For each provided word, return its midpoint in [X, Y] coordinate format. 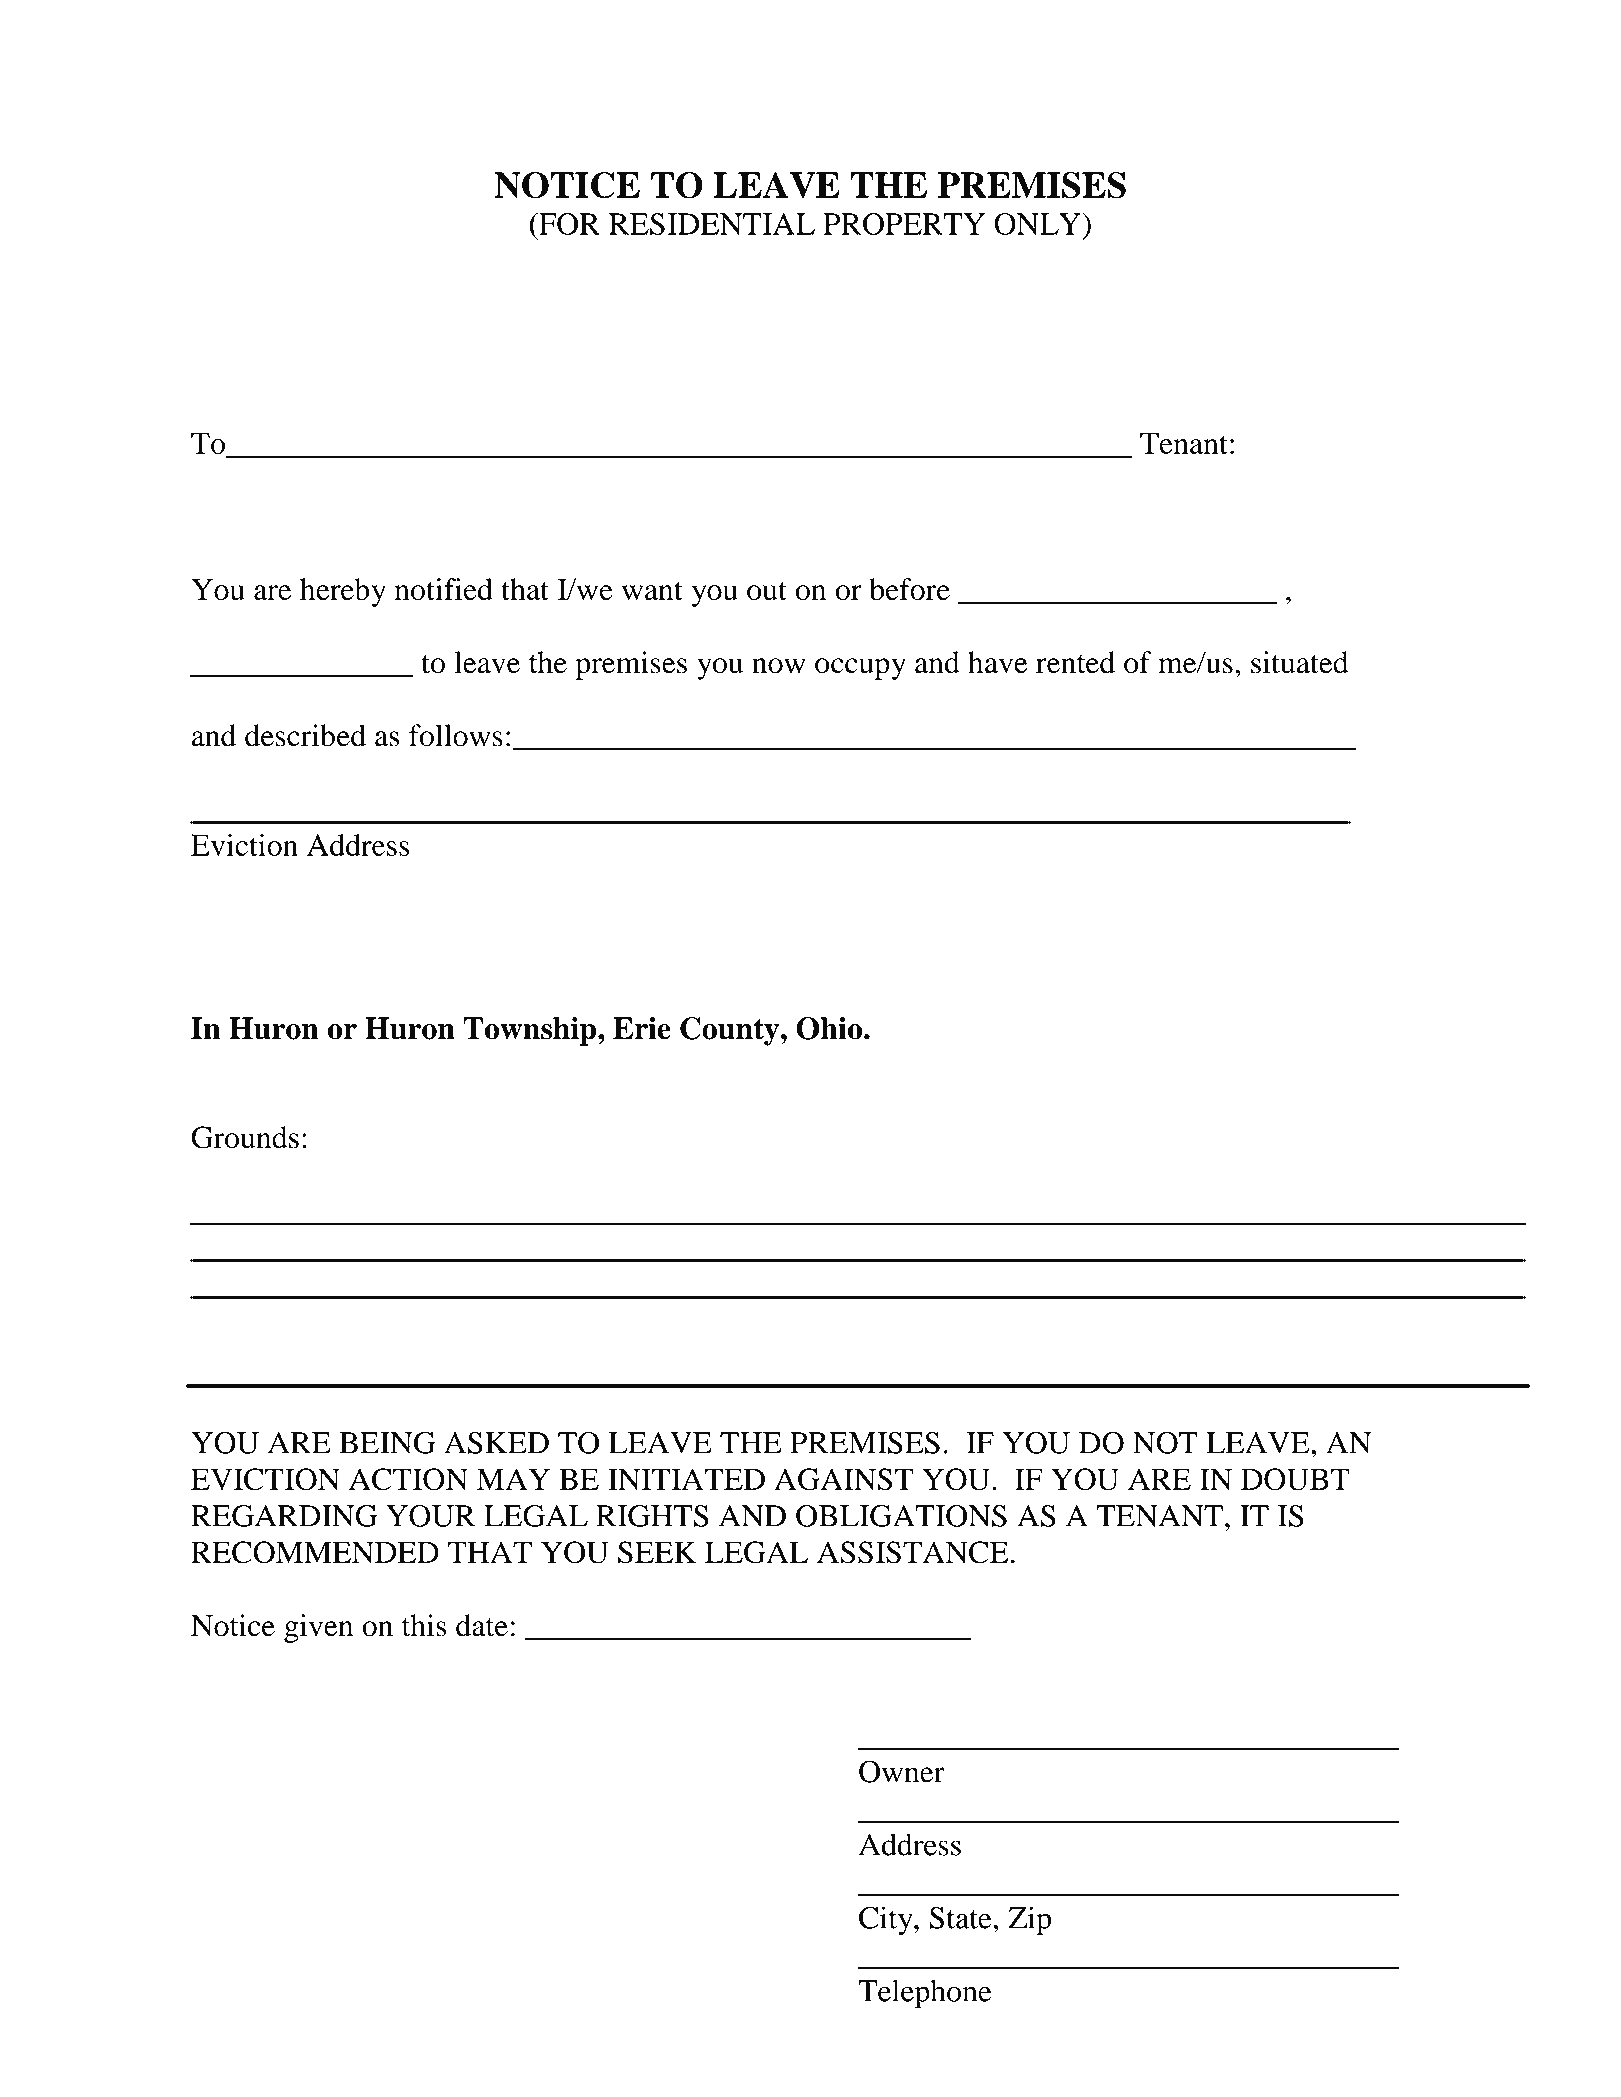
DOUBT [1295, 1479]
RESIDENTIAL [712, 224]
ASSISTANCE [913, 1552]
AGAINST [844, 1479]
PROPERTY [904, 224]
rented [1075, 662]
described [305, 735]
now [779, 666]
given [318, 1628]
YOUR [430, 1516]
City [887, 1921]
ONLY [1038, 224]
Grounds [245, 1137]
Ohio [830, 1028]
